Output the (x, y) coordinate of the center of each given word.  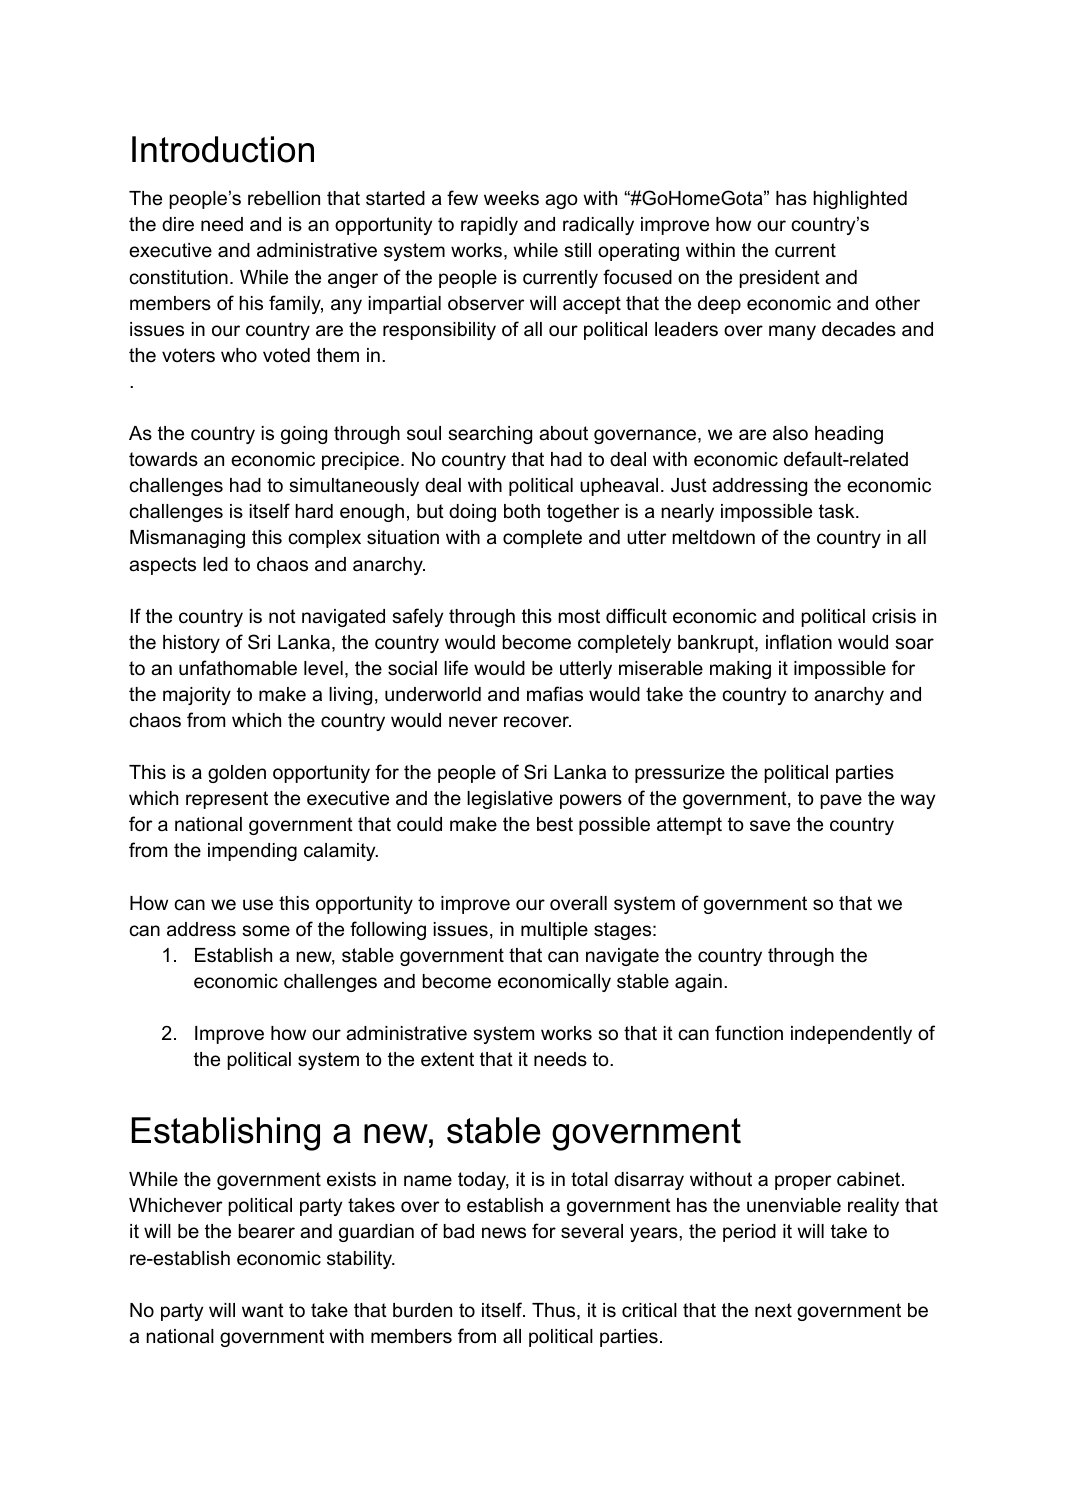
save (770, 826)
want (263, 1310)
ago (561, 201)
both (522, 511)
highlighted (860, 200)
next (773, 1310)
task (838, 511)
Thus (555, 1311)
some (266, 931)
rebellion (284, 198)
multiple (554, 931)
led (215, 564)
